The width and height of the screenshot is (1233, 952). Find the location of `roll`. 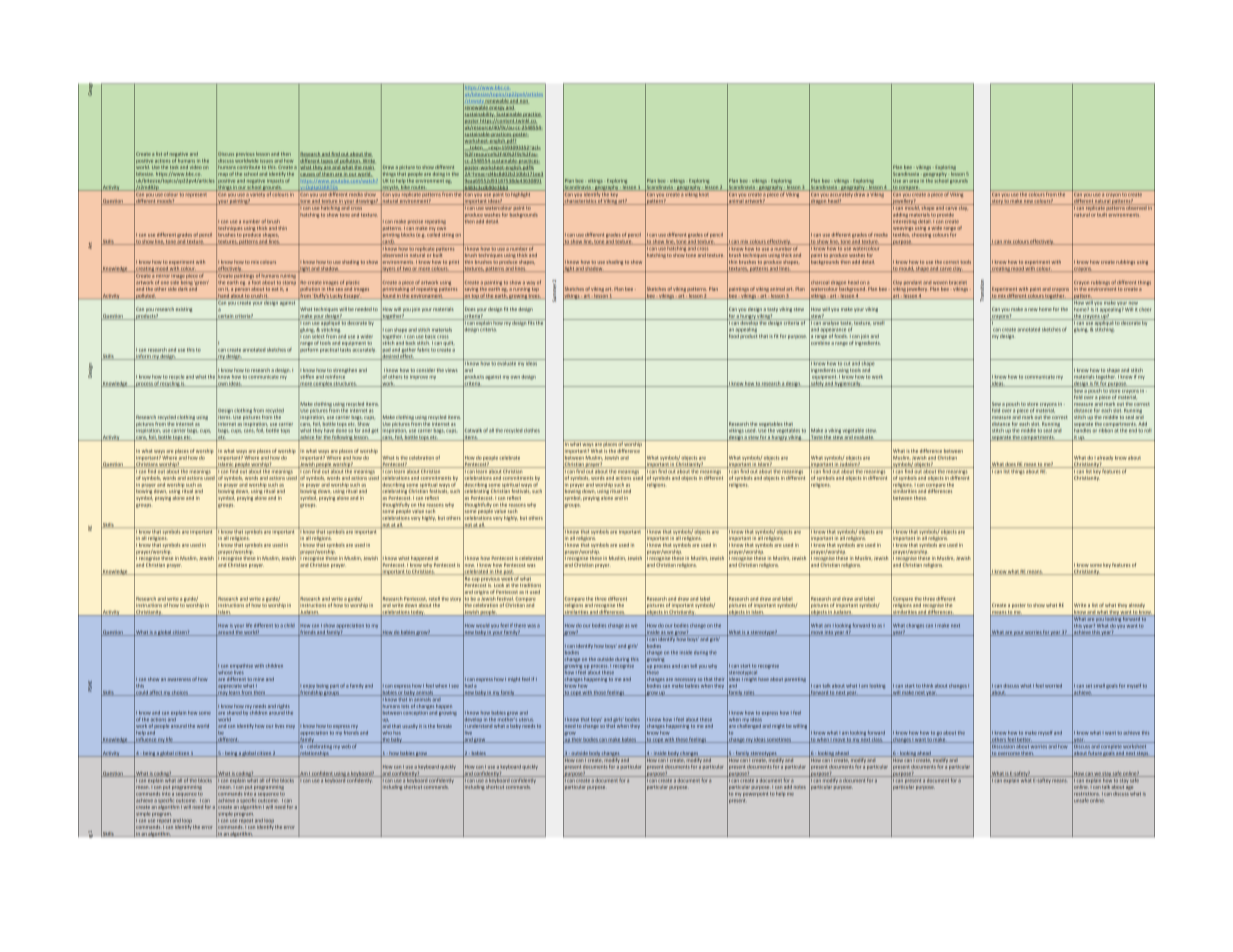

roll is located at coordinates (1147, 431).
